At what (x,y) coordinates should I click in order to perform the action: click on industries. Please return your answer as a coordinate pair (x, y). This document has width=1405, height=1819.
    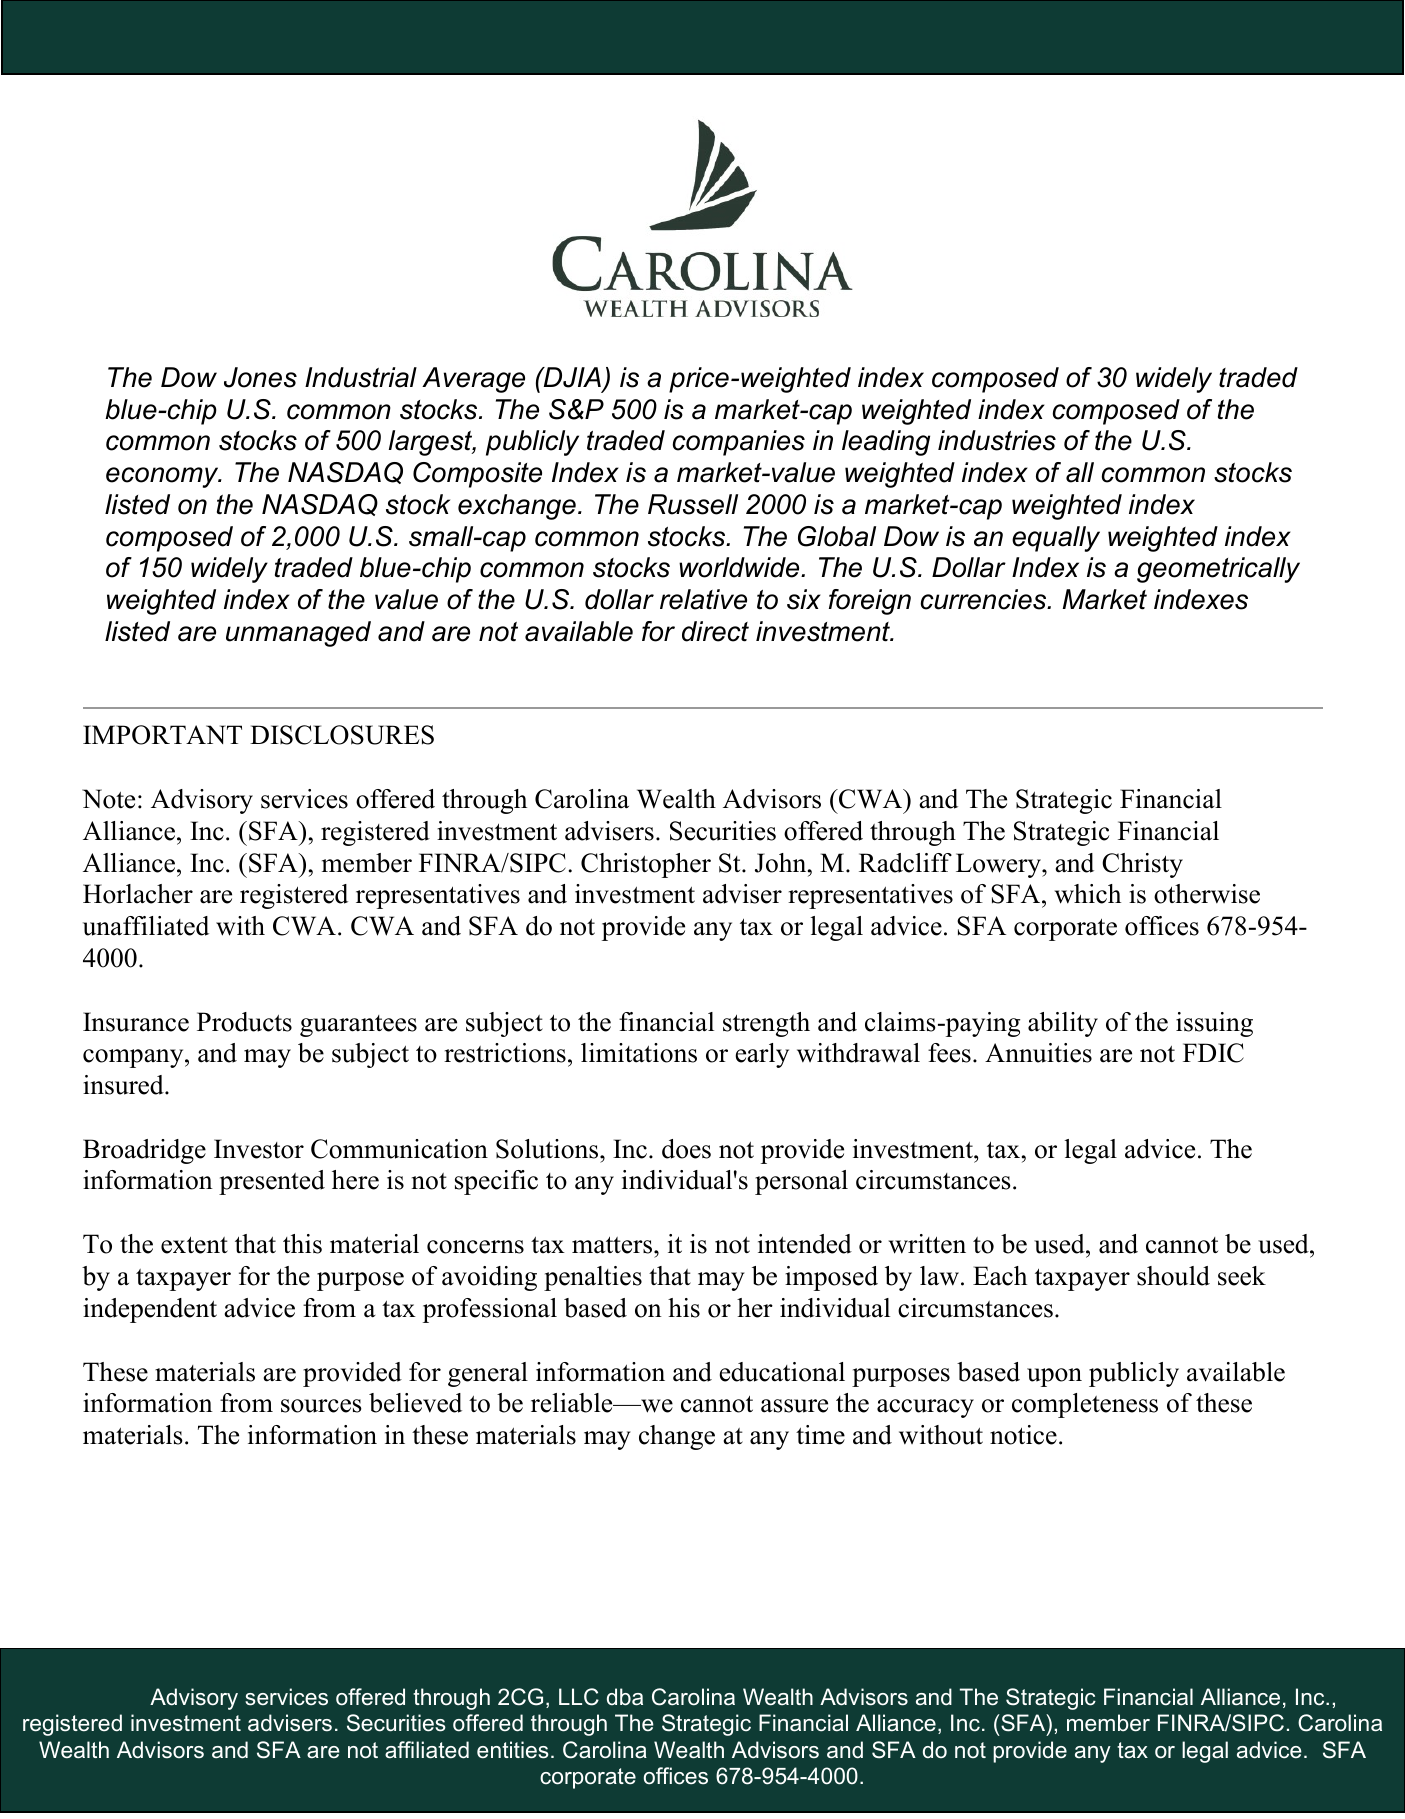
    Looking at the image, I should click on (997, 440).
